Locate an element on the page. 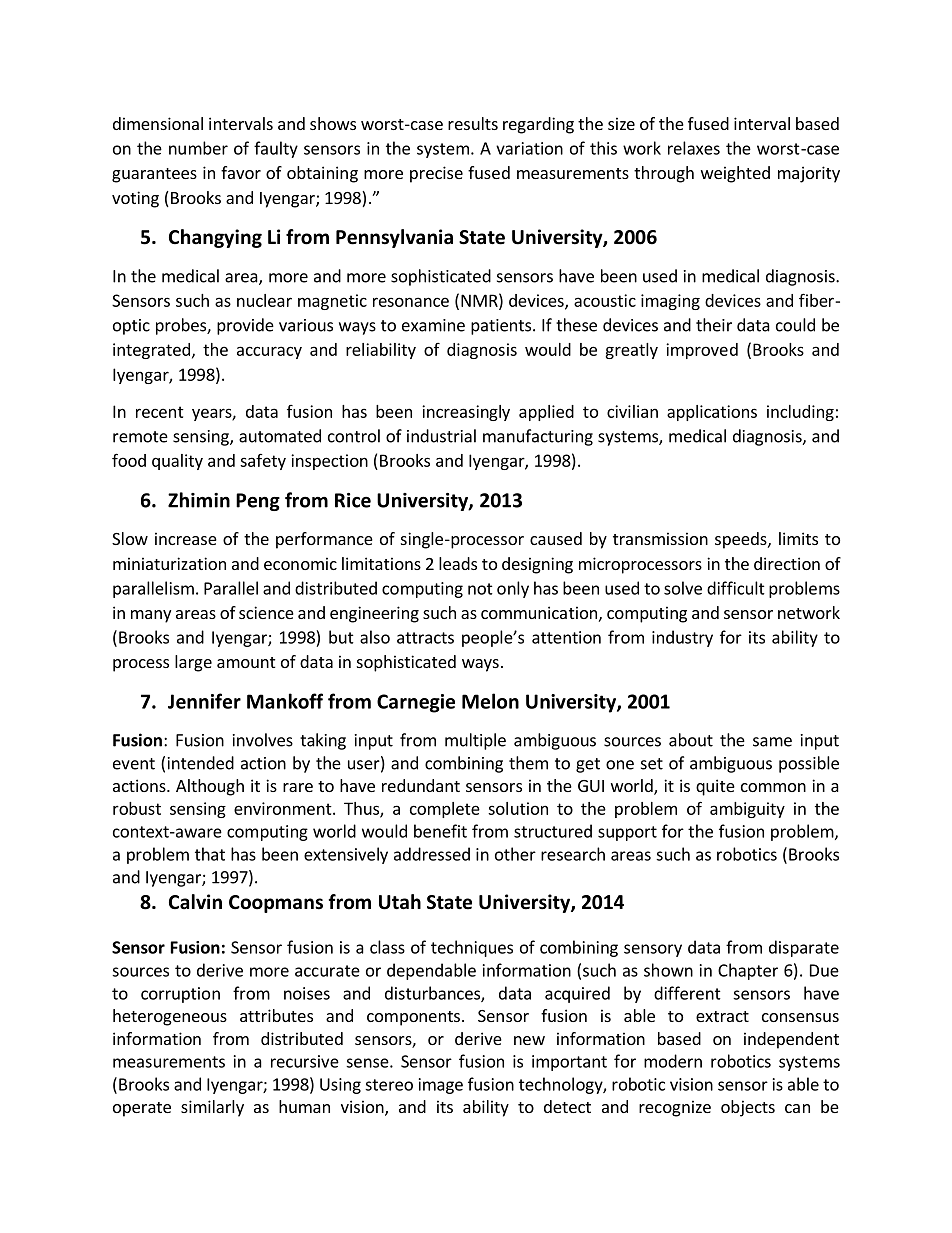 The width and height of the document is (952, 1233). similarly is located at coordinates (212, 1108).
